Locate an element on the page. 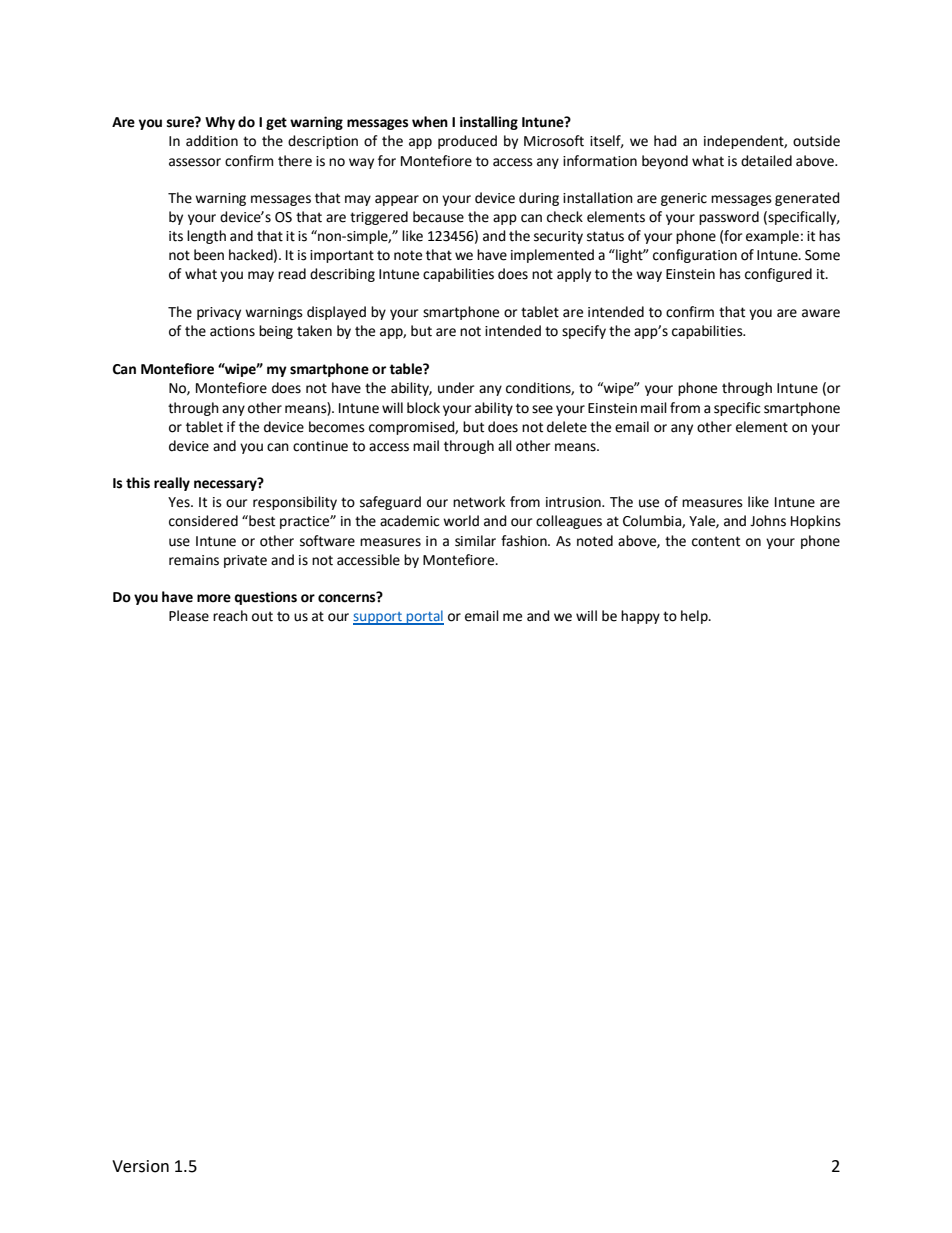 This page has width=952, height=1233. portal is located at coordinates (424, 617).
